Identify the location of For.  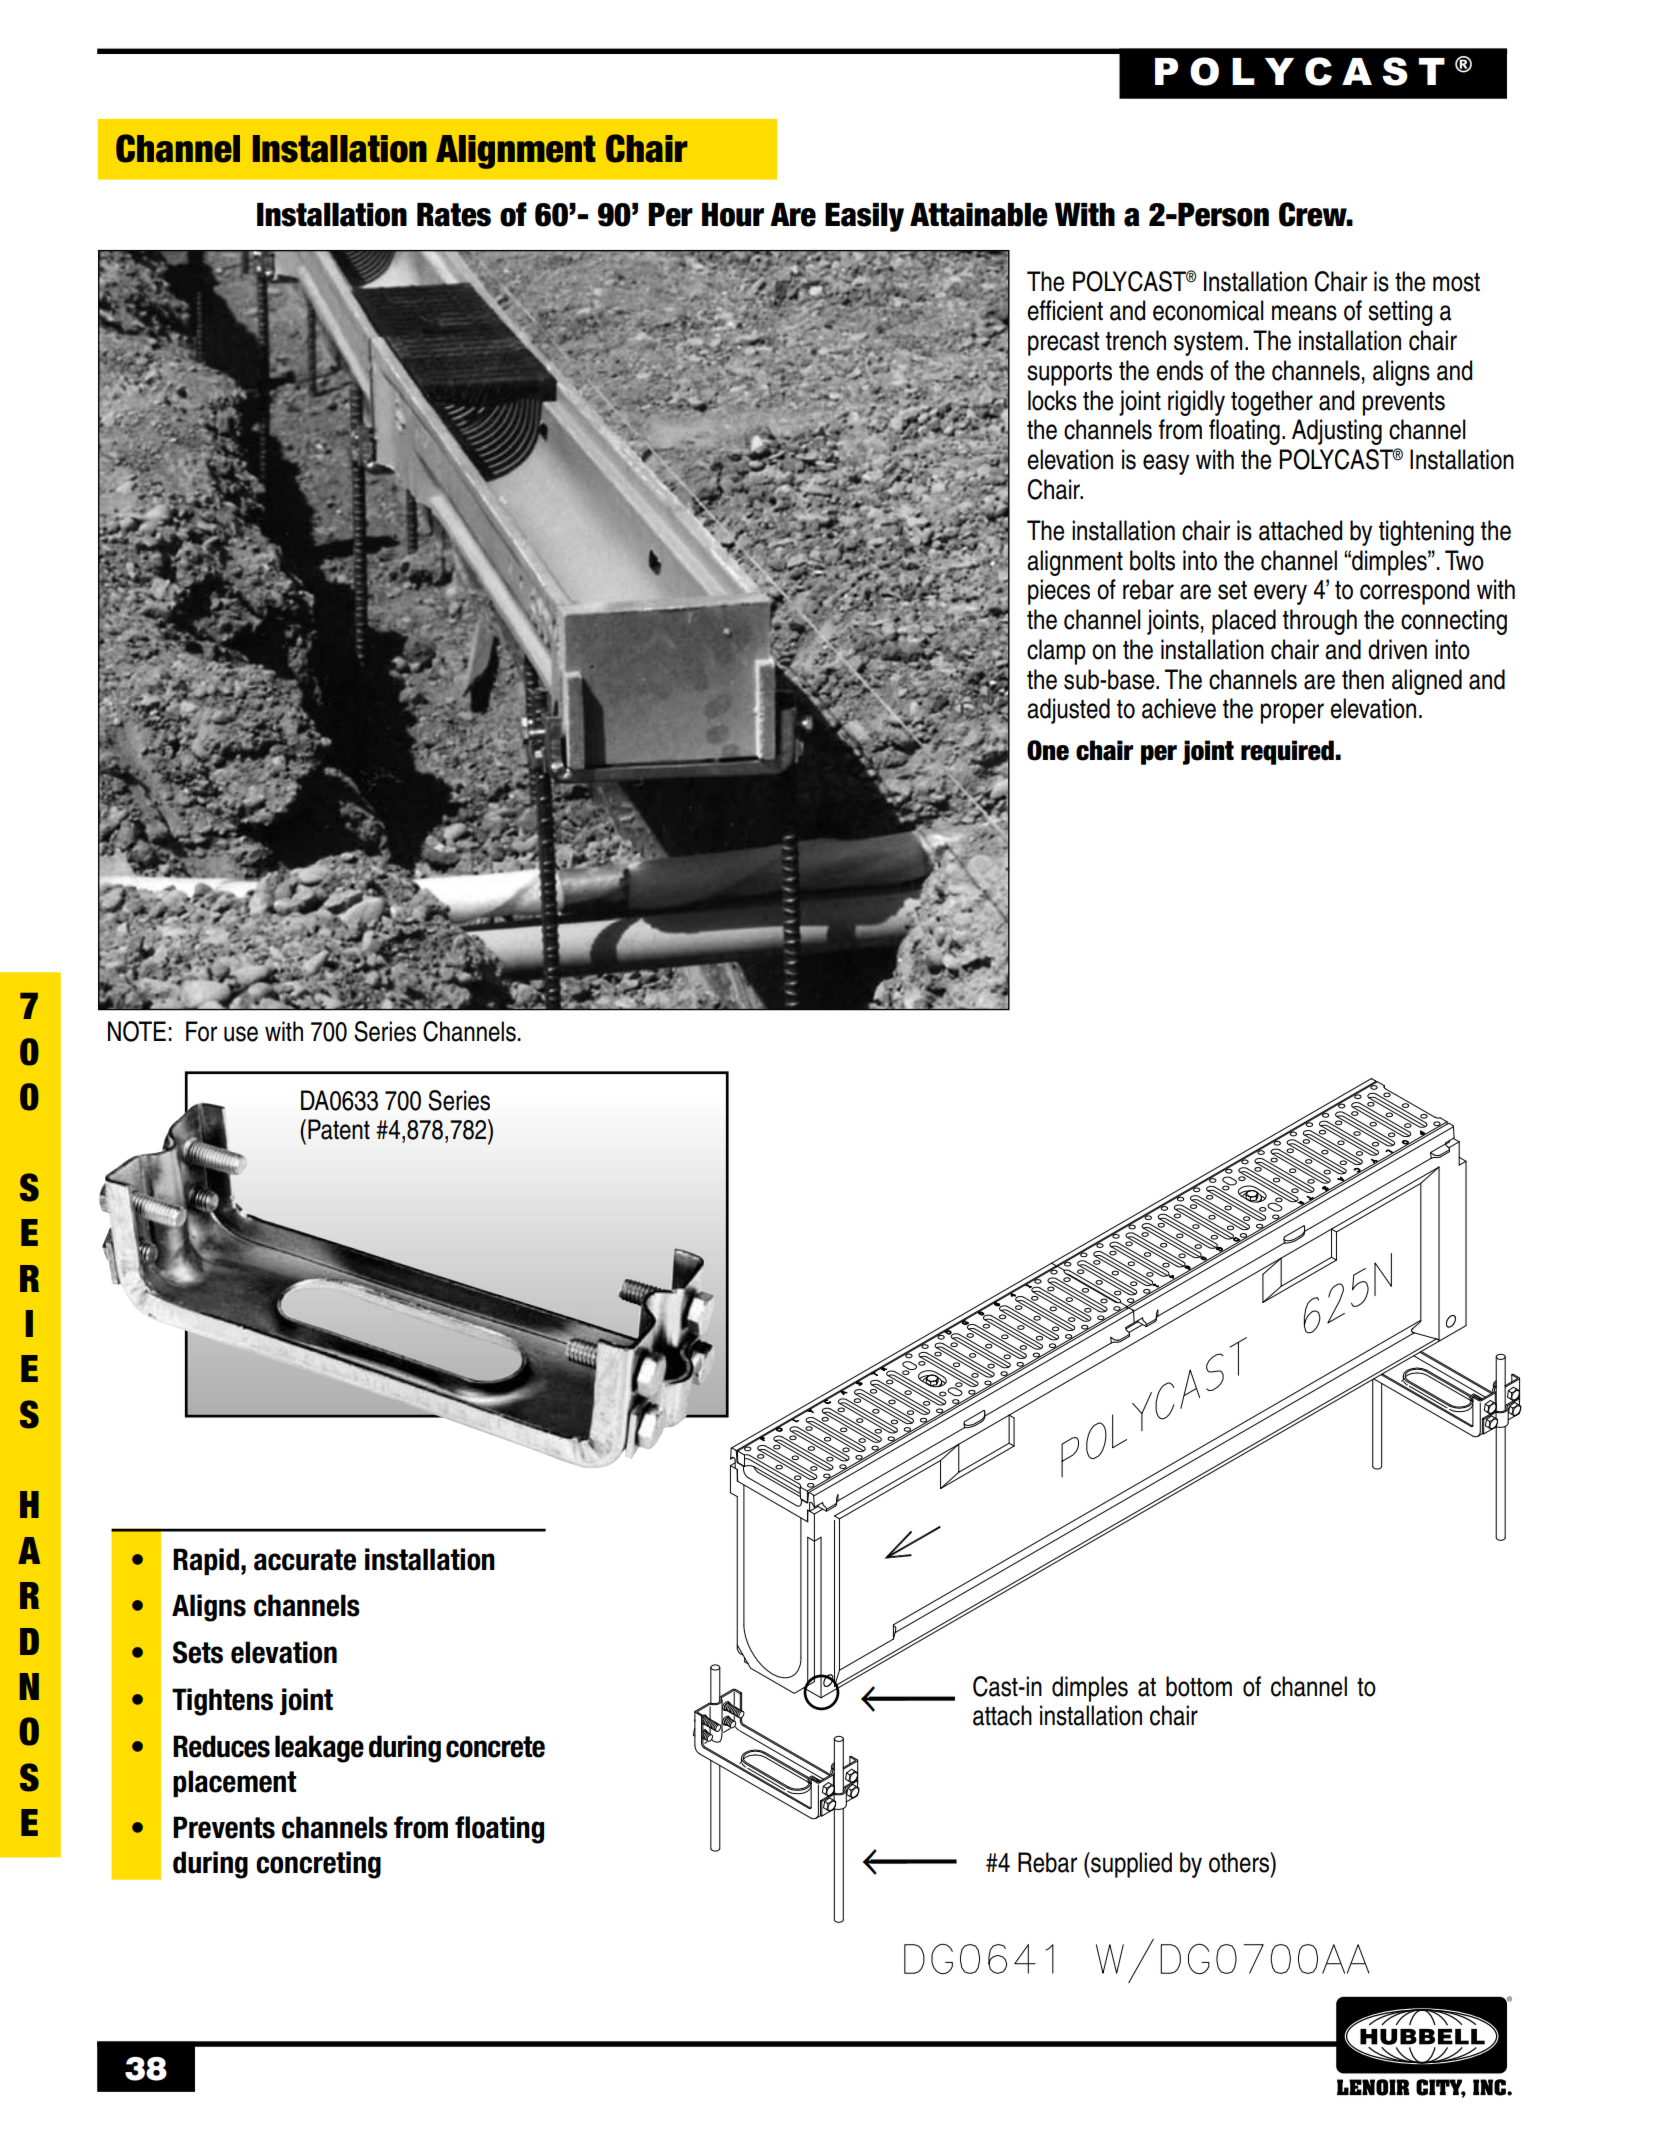
(201, 1031).
